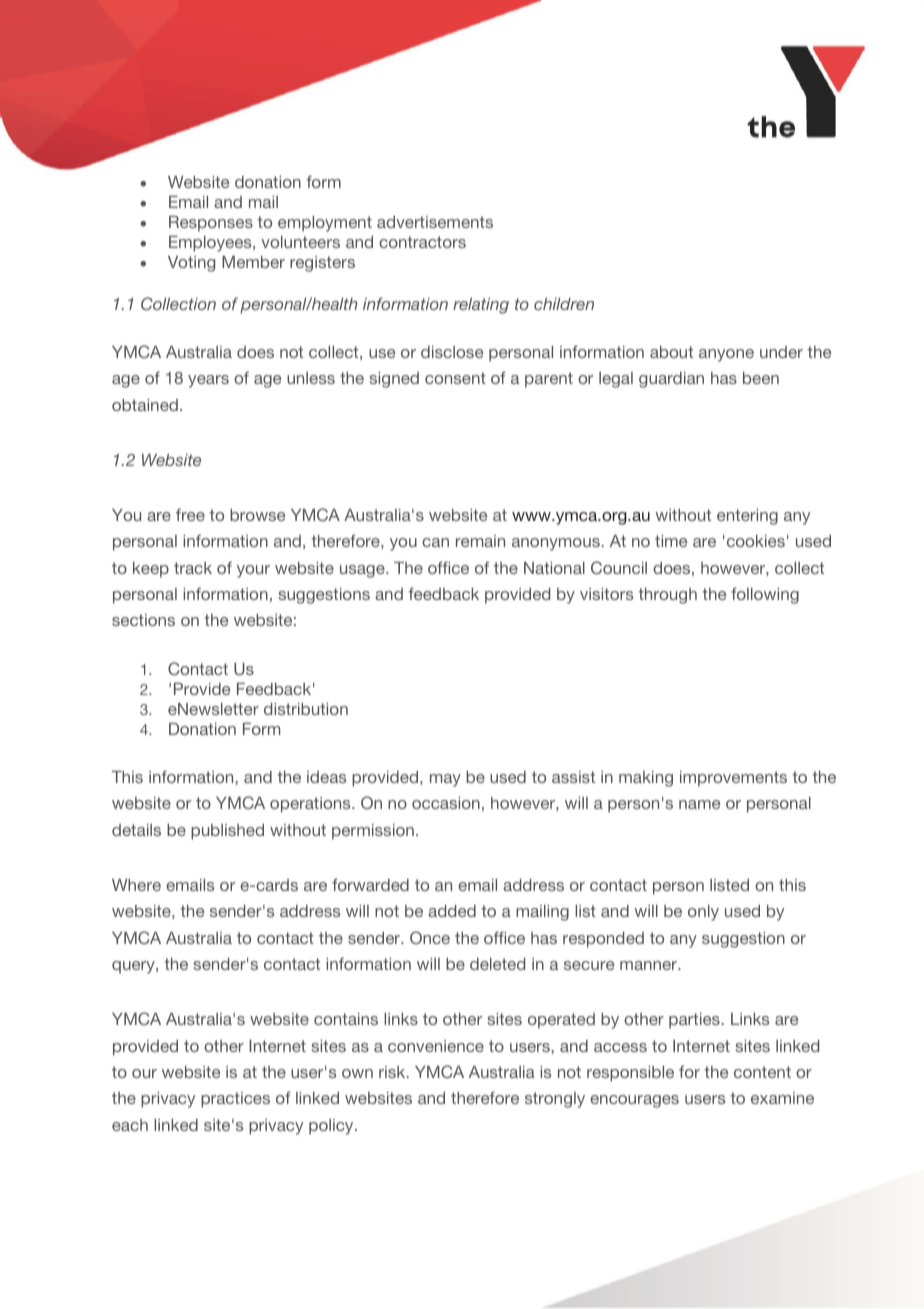 This screenshot has width=924, height=1309. What do you see at coordinates (422, 242) in the screenshot?
I see `contractors` at bounding box center [422, 242].
